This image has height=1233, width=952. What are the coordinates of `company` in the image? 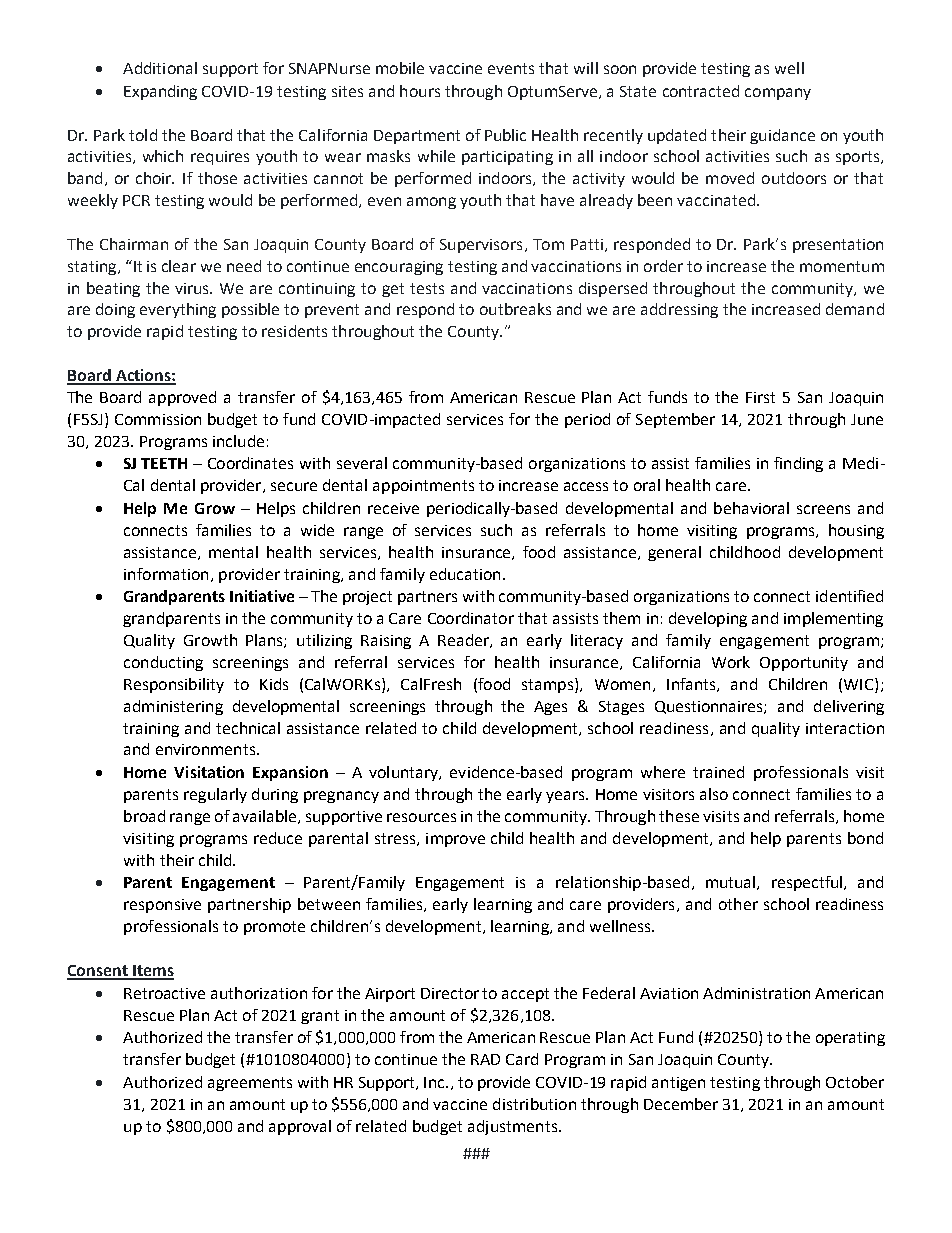 It's located at (778, 94).
